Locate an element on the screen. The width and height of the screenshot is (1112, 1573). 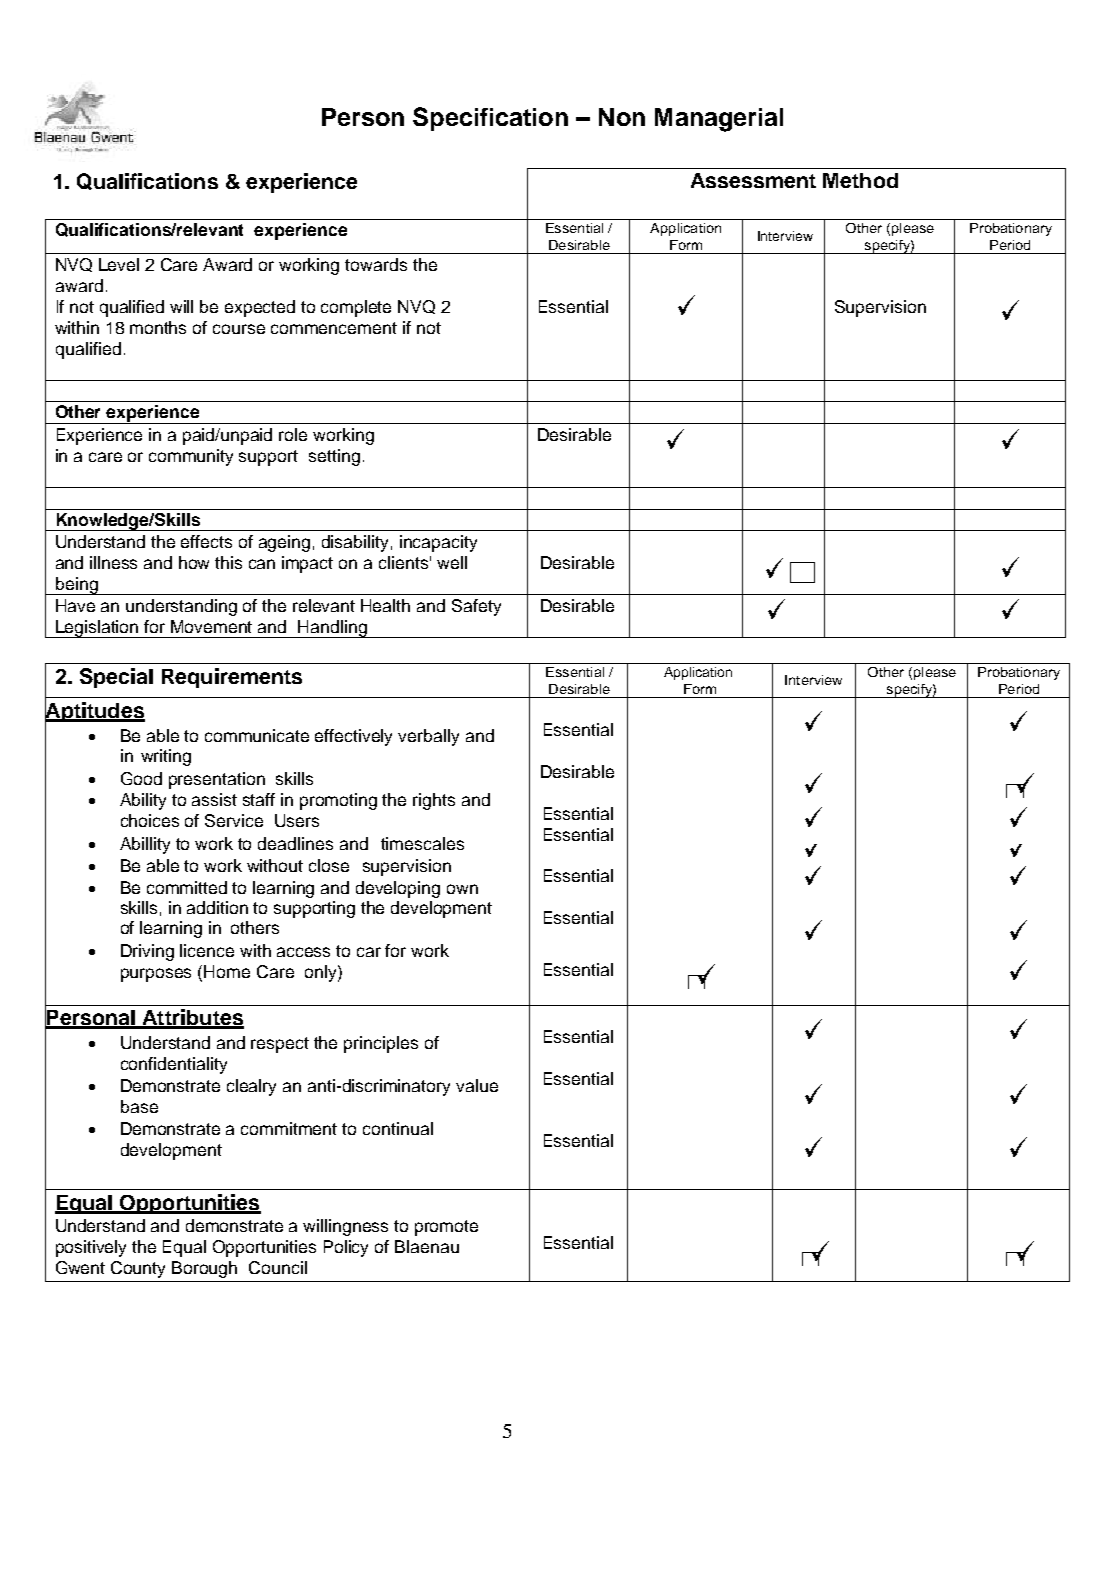
Assessment is located at coordinates (753, 180).
